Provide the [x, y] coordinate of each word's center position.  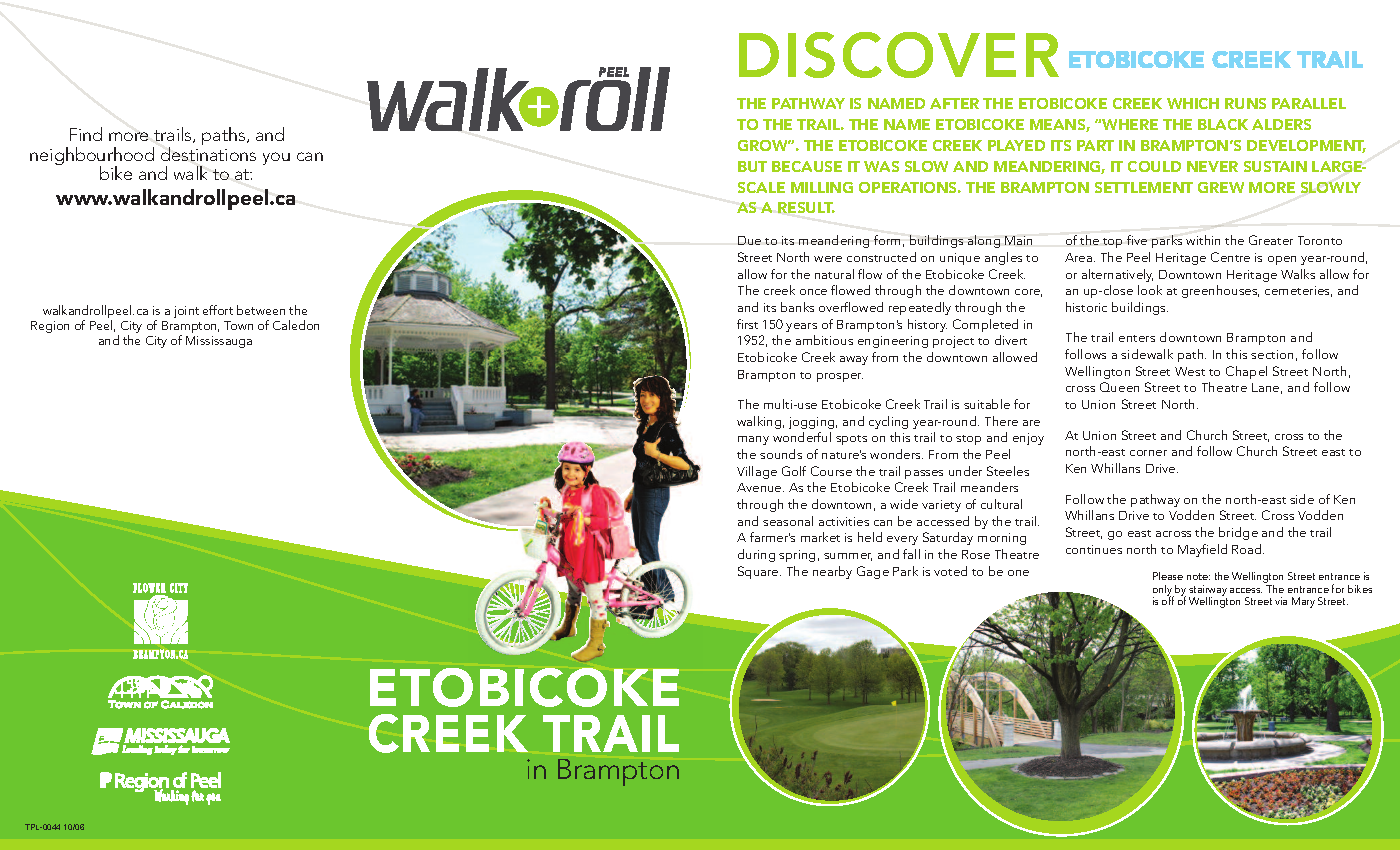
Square [759, 572]
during [756, 555]
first [747, 324]
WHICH [1193, 103]
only [1163, 591]
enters [1137, 338]
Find [86, 134]
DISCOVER [899, 55]
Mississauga [219, 342]
